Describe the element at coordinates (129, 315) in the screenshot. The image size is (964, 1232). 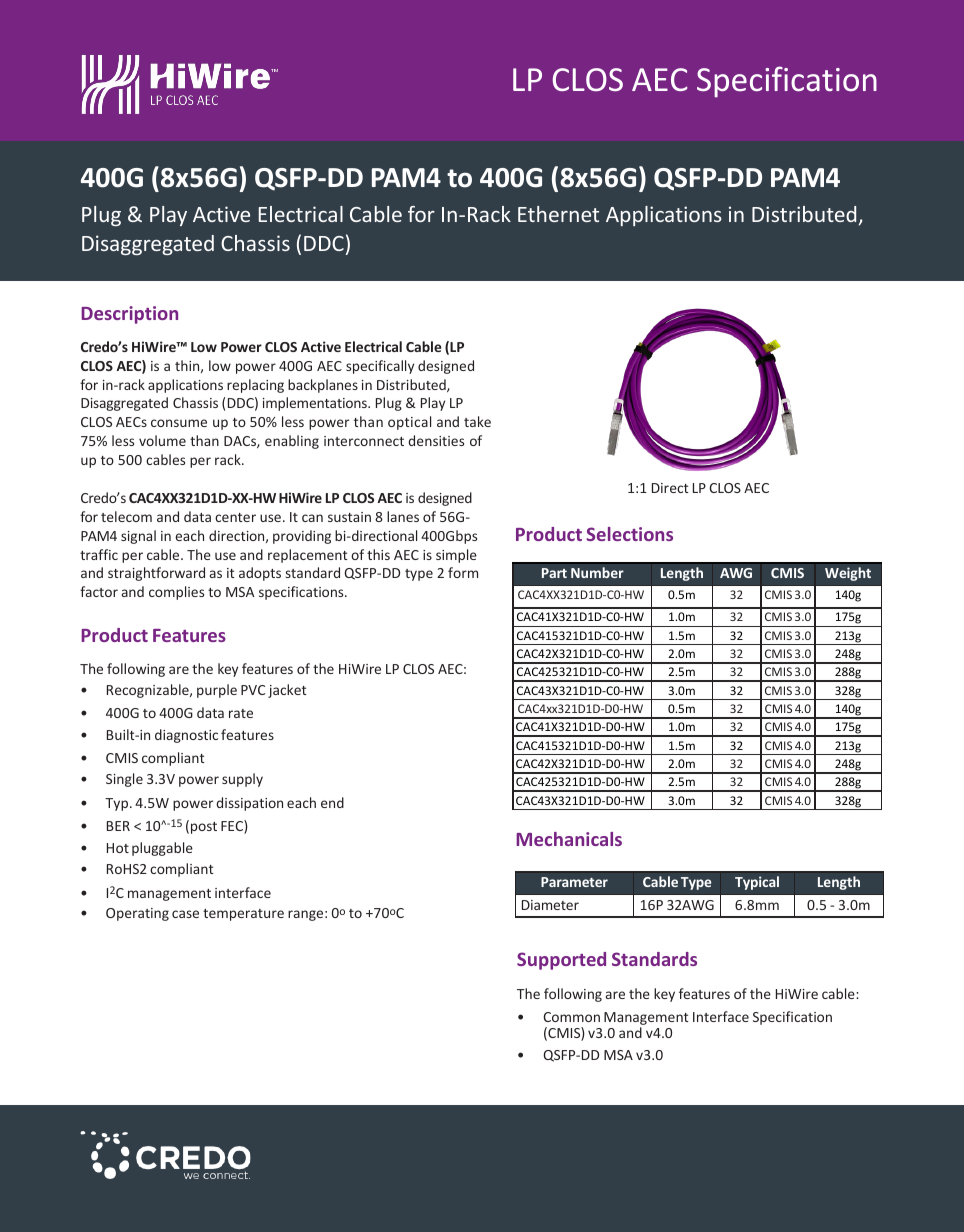
I see `Description` at that location.
